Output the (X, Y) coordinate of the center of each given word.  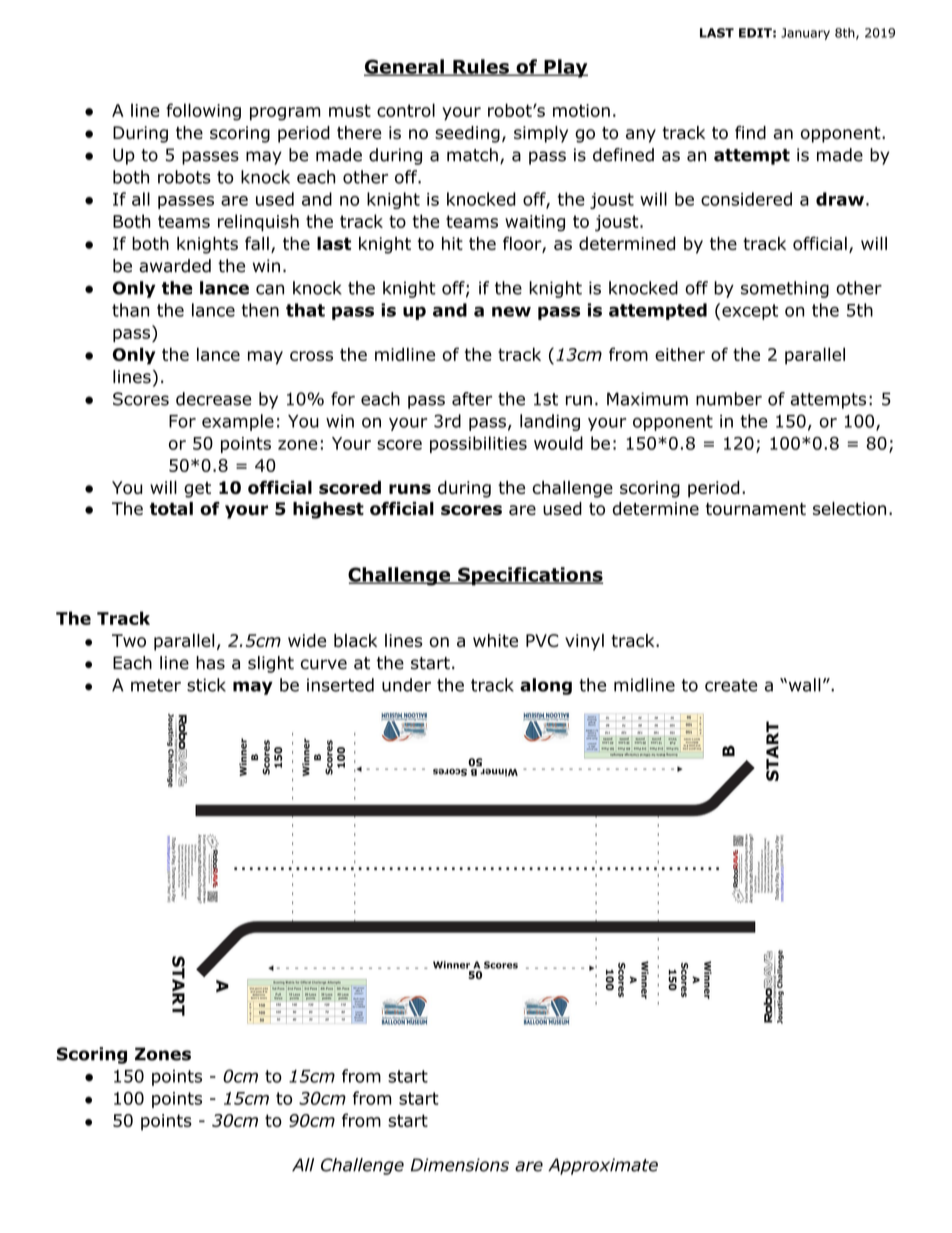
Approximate (603, 1166)
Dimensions (460, 1165)
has (210, 663)
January (805, 34)
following (203, 112)
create (731, 685)
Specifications (529, 576)
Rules (481, 67)
